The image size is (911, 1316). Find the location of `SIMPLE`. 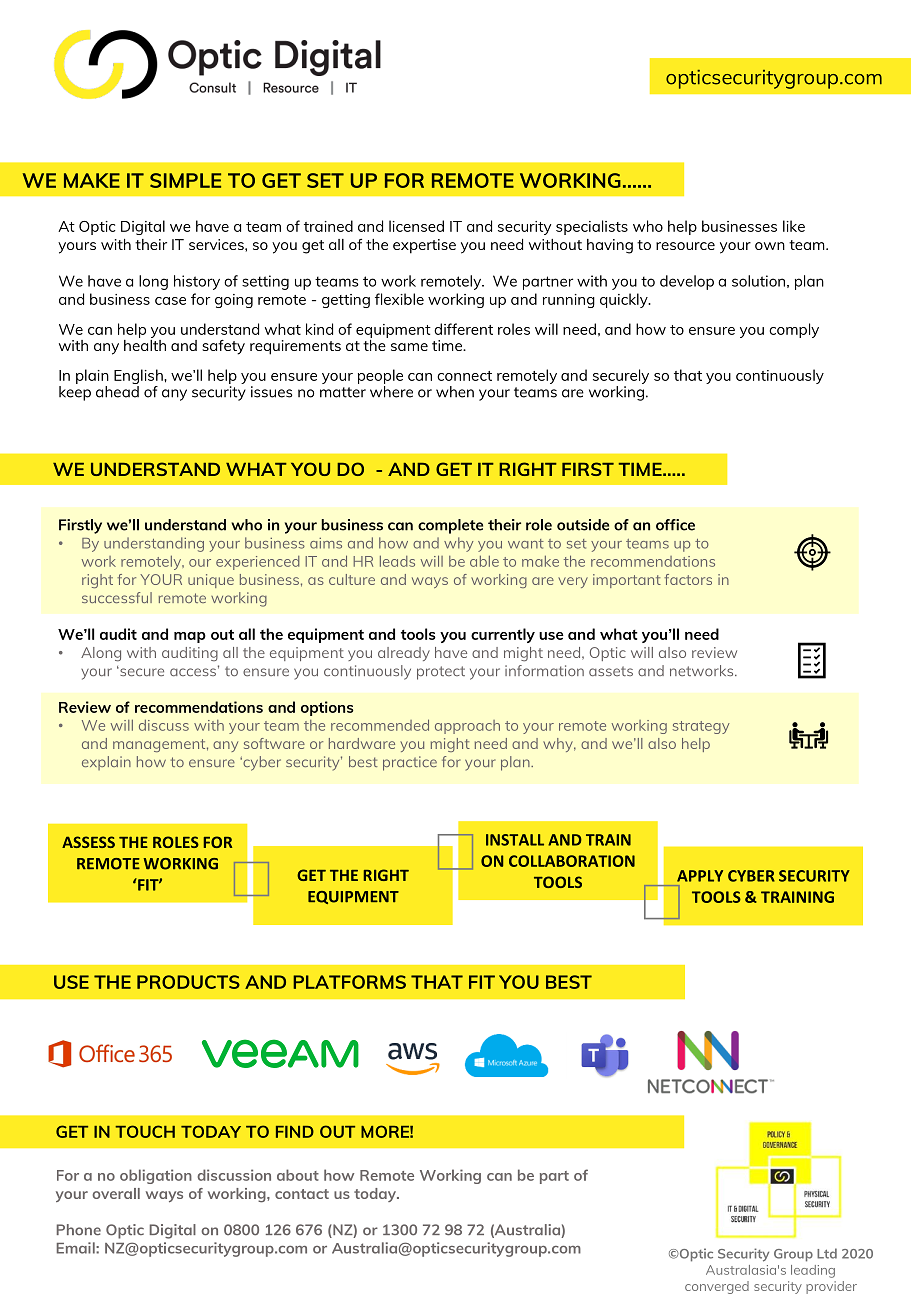

SIMPLE is located at coordinates (185, 180).
